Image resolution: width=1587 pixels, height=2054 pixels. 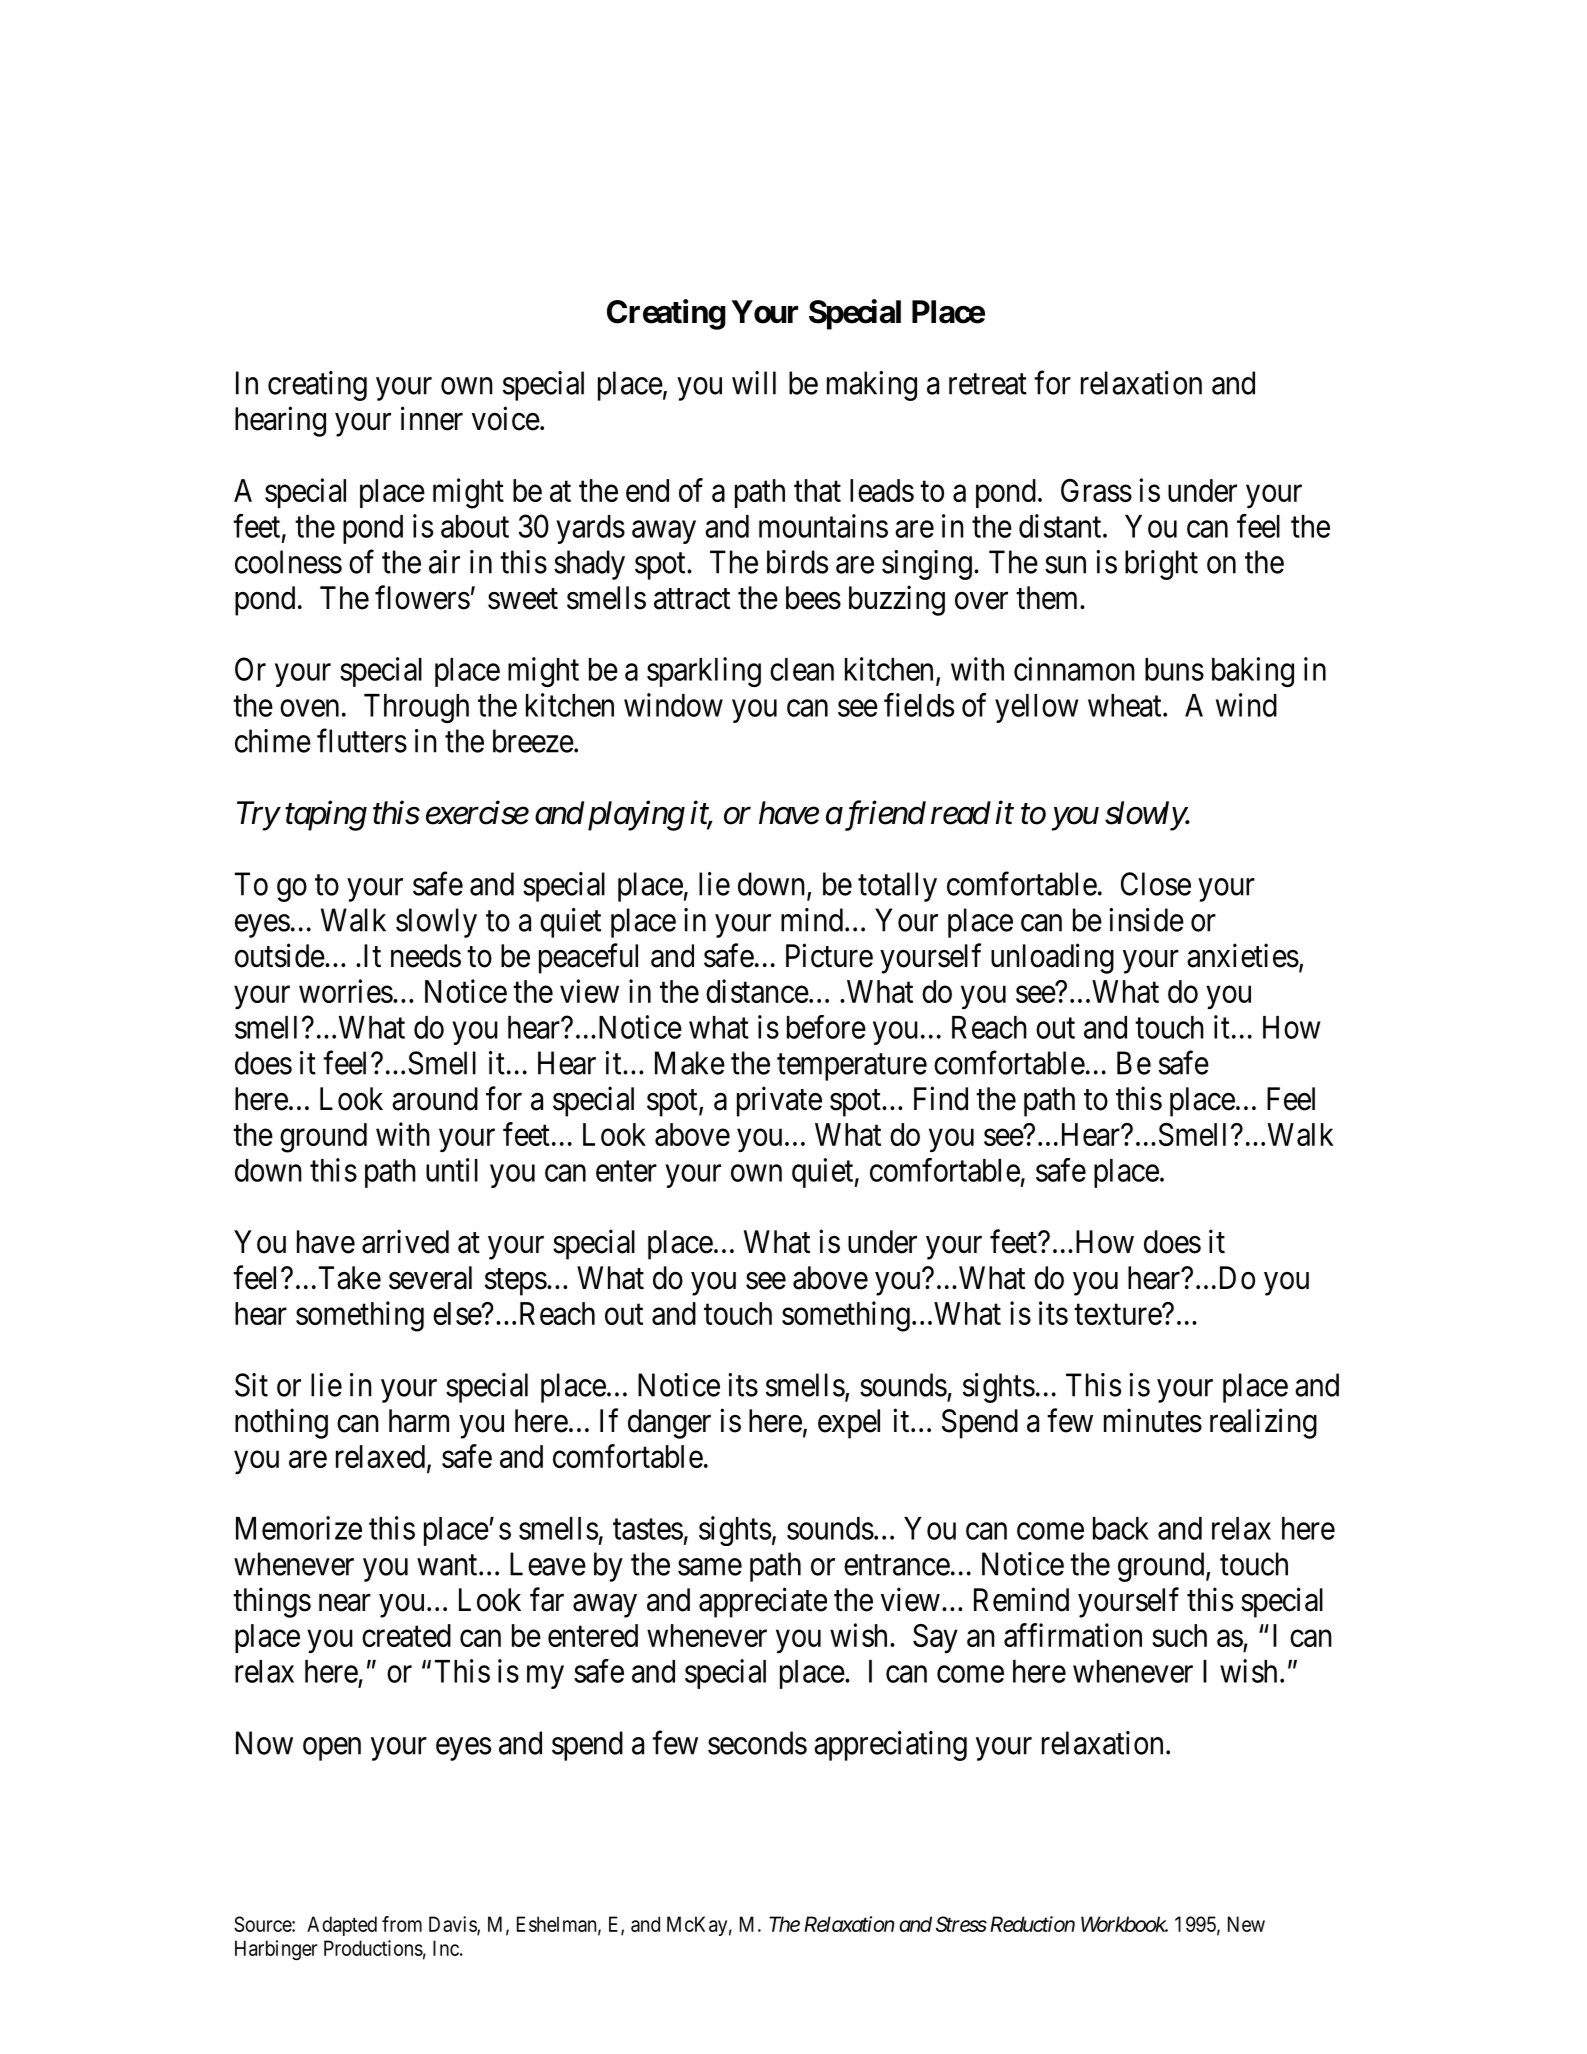 What do you see at coordinates (402, 1924) in the document?
I see `from` at bounding box center [402, 1924].
